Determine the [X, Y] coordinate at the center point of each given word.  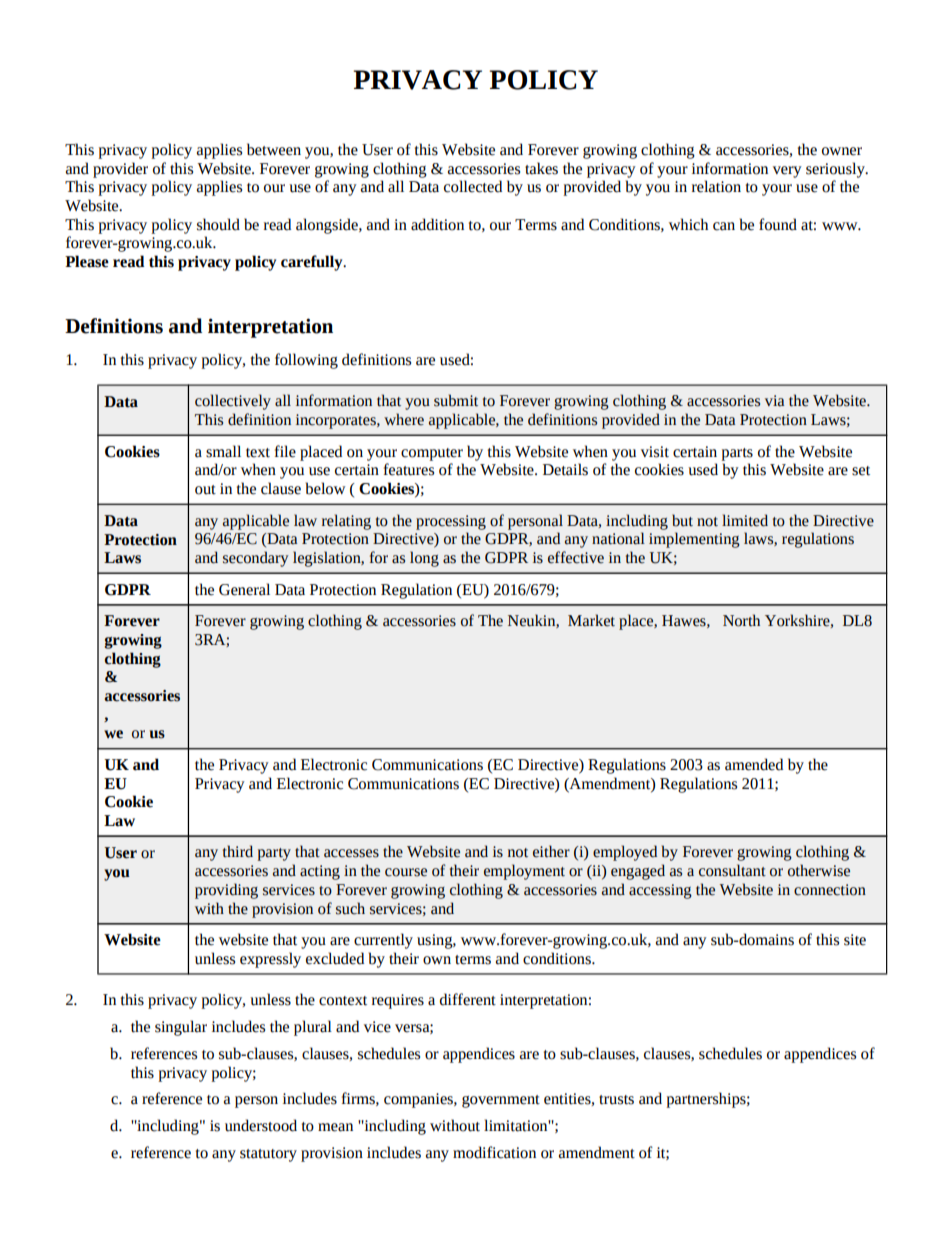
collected [473, 186]
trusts [616, 1100]
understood [261, 1125]
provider [120, 170]
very [787, 172]
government [501, 1101]
